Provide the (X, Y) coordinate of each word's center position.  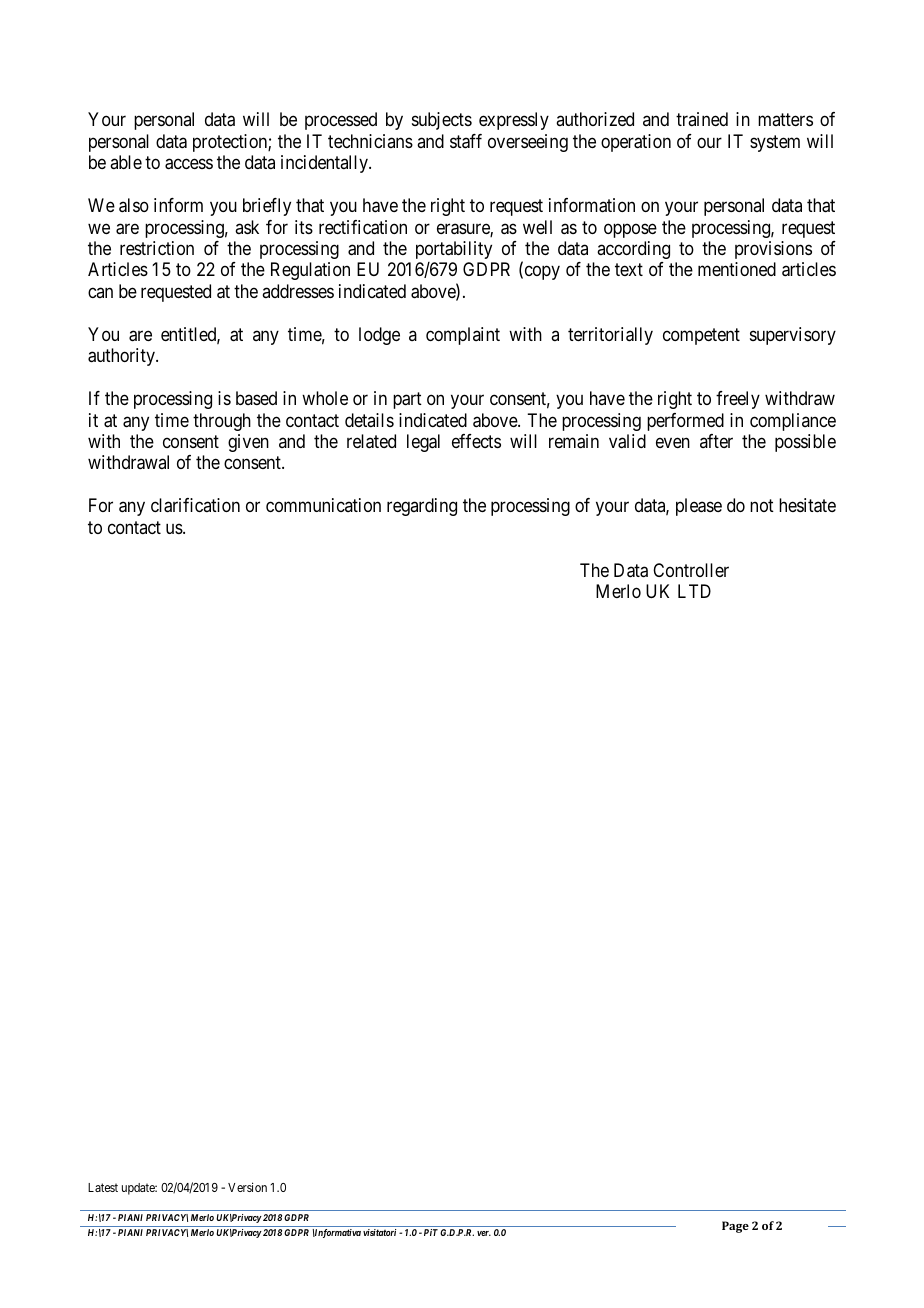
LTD (694, 591)
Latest (103, 1187)
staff (466, 141)
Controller (691, 570)
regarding (422, 507)
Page (735, 1227)
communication (323, 505)
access (189, 164)
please (699, 507)
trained (702, 119)
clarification (195, 505)
